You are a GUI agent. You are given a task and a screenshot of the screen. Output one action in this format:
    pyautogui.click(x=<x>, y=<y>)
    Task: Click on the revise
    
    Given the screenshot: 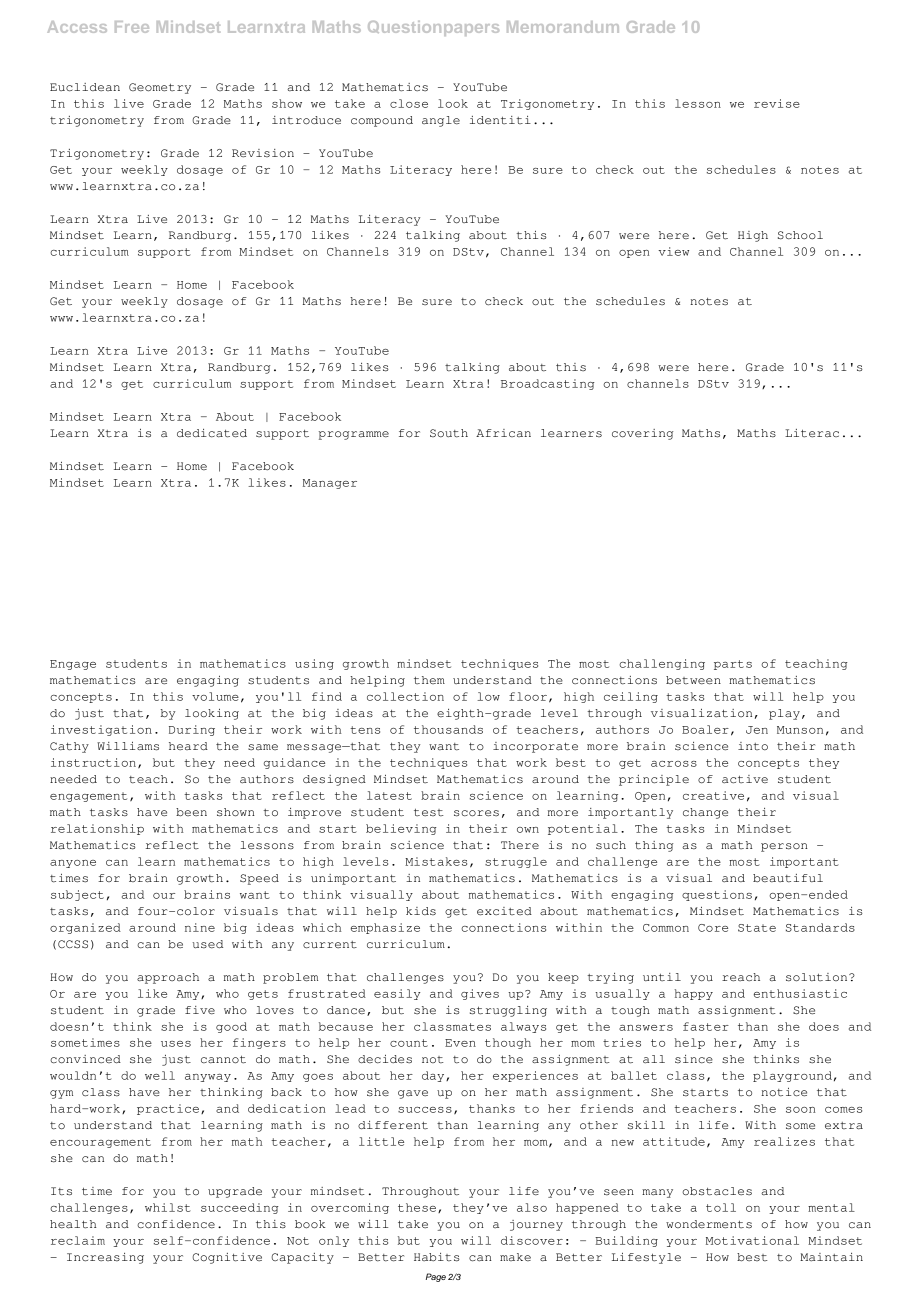 What is the action you would take?
    pyautogui.click(x=777, y=103)
